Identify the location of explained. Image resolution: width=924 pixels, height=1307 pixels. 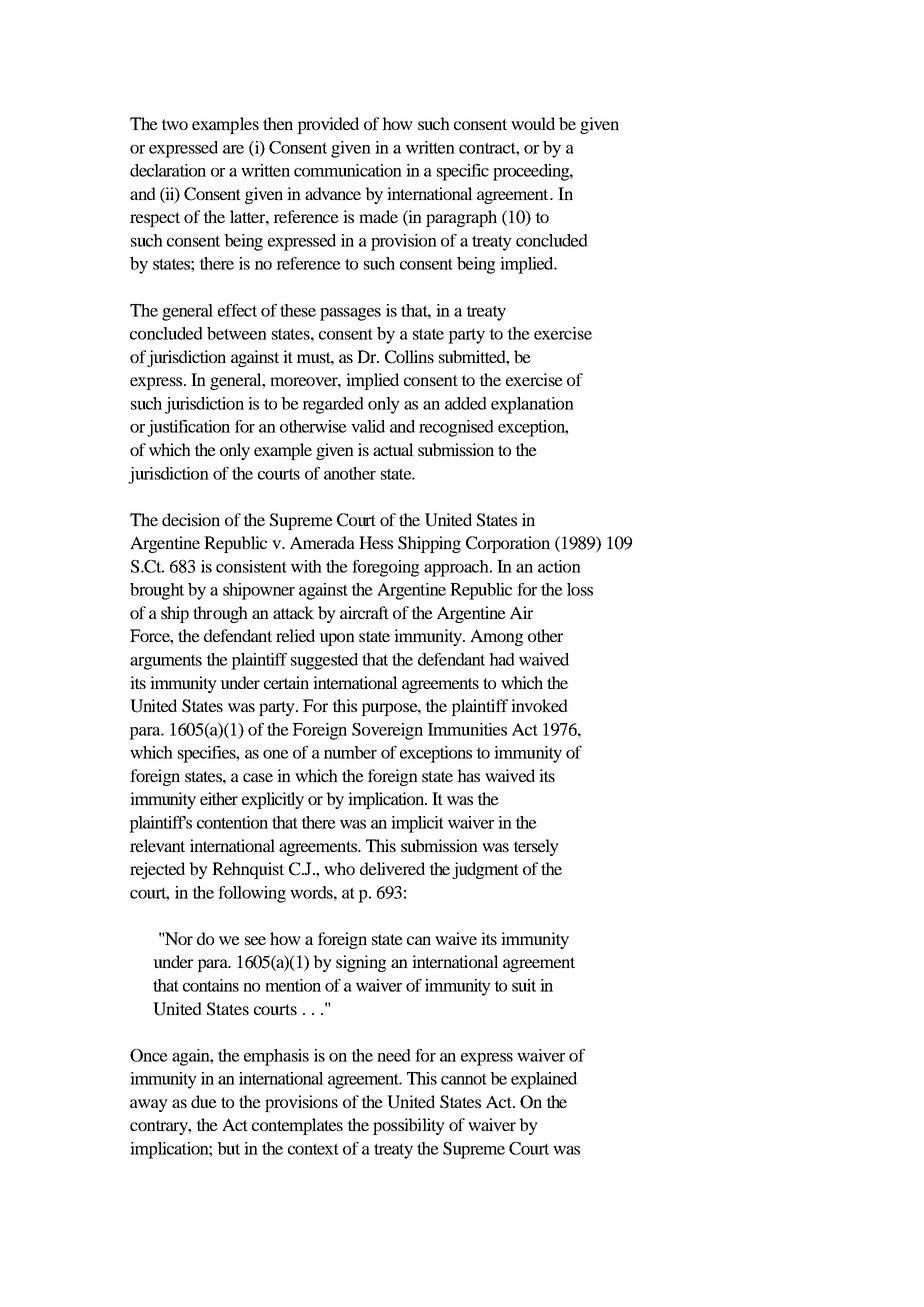
(544, 1080).
